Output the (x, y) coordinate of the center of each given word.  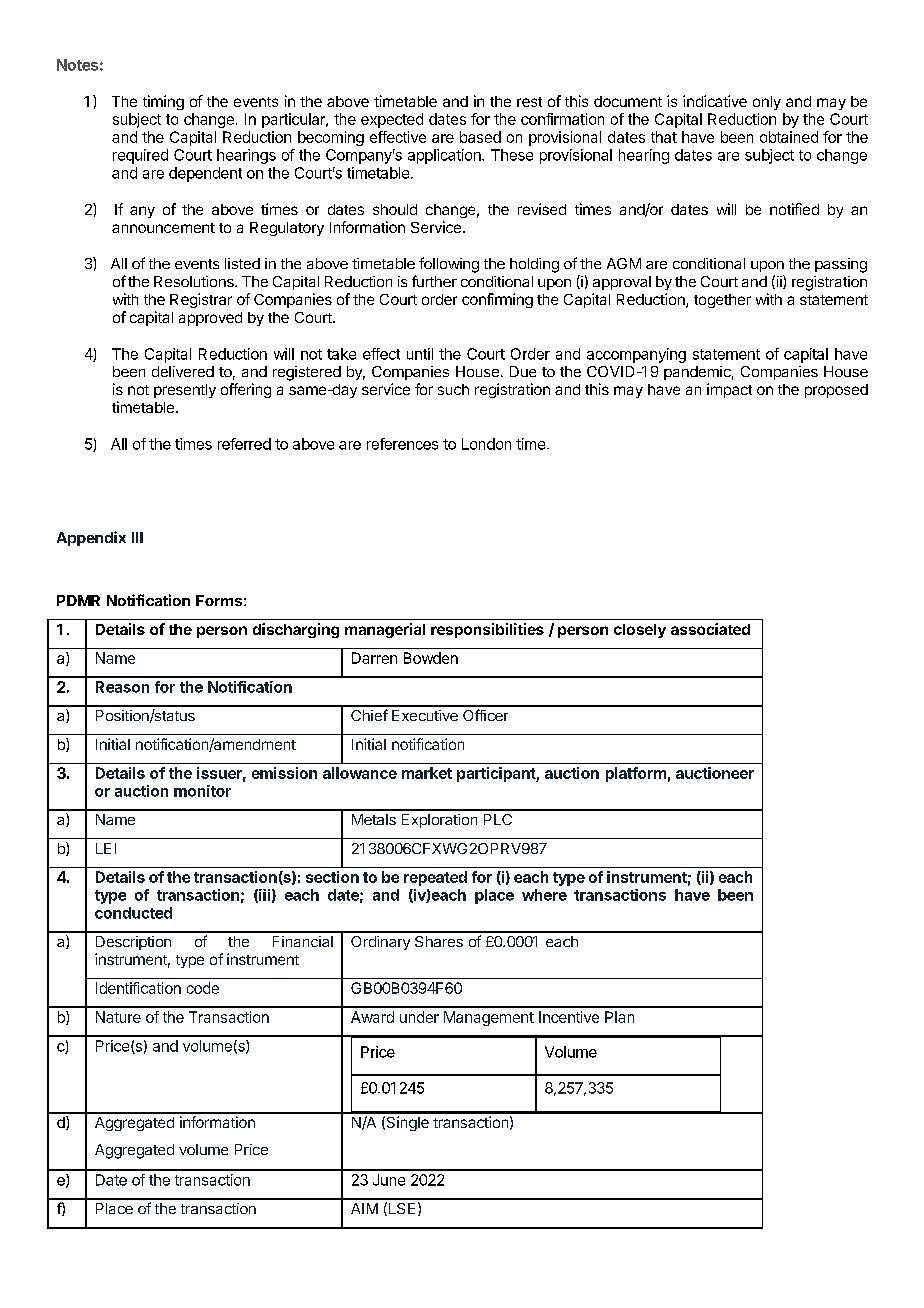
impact (729, 390)
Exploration (439, 821)
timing (163, 102)
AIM (364, 1208)
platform (636, 774)
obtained (789, 137)
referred (244, 444)
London (486, 444)
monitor (202, 791)
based (480, 137)
